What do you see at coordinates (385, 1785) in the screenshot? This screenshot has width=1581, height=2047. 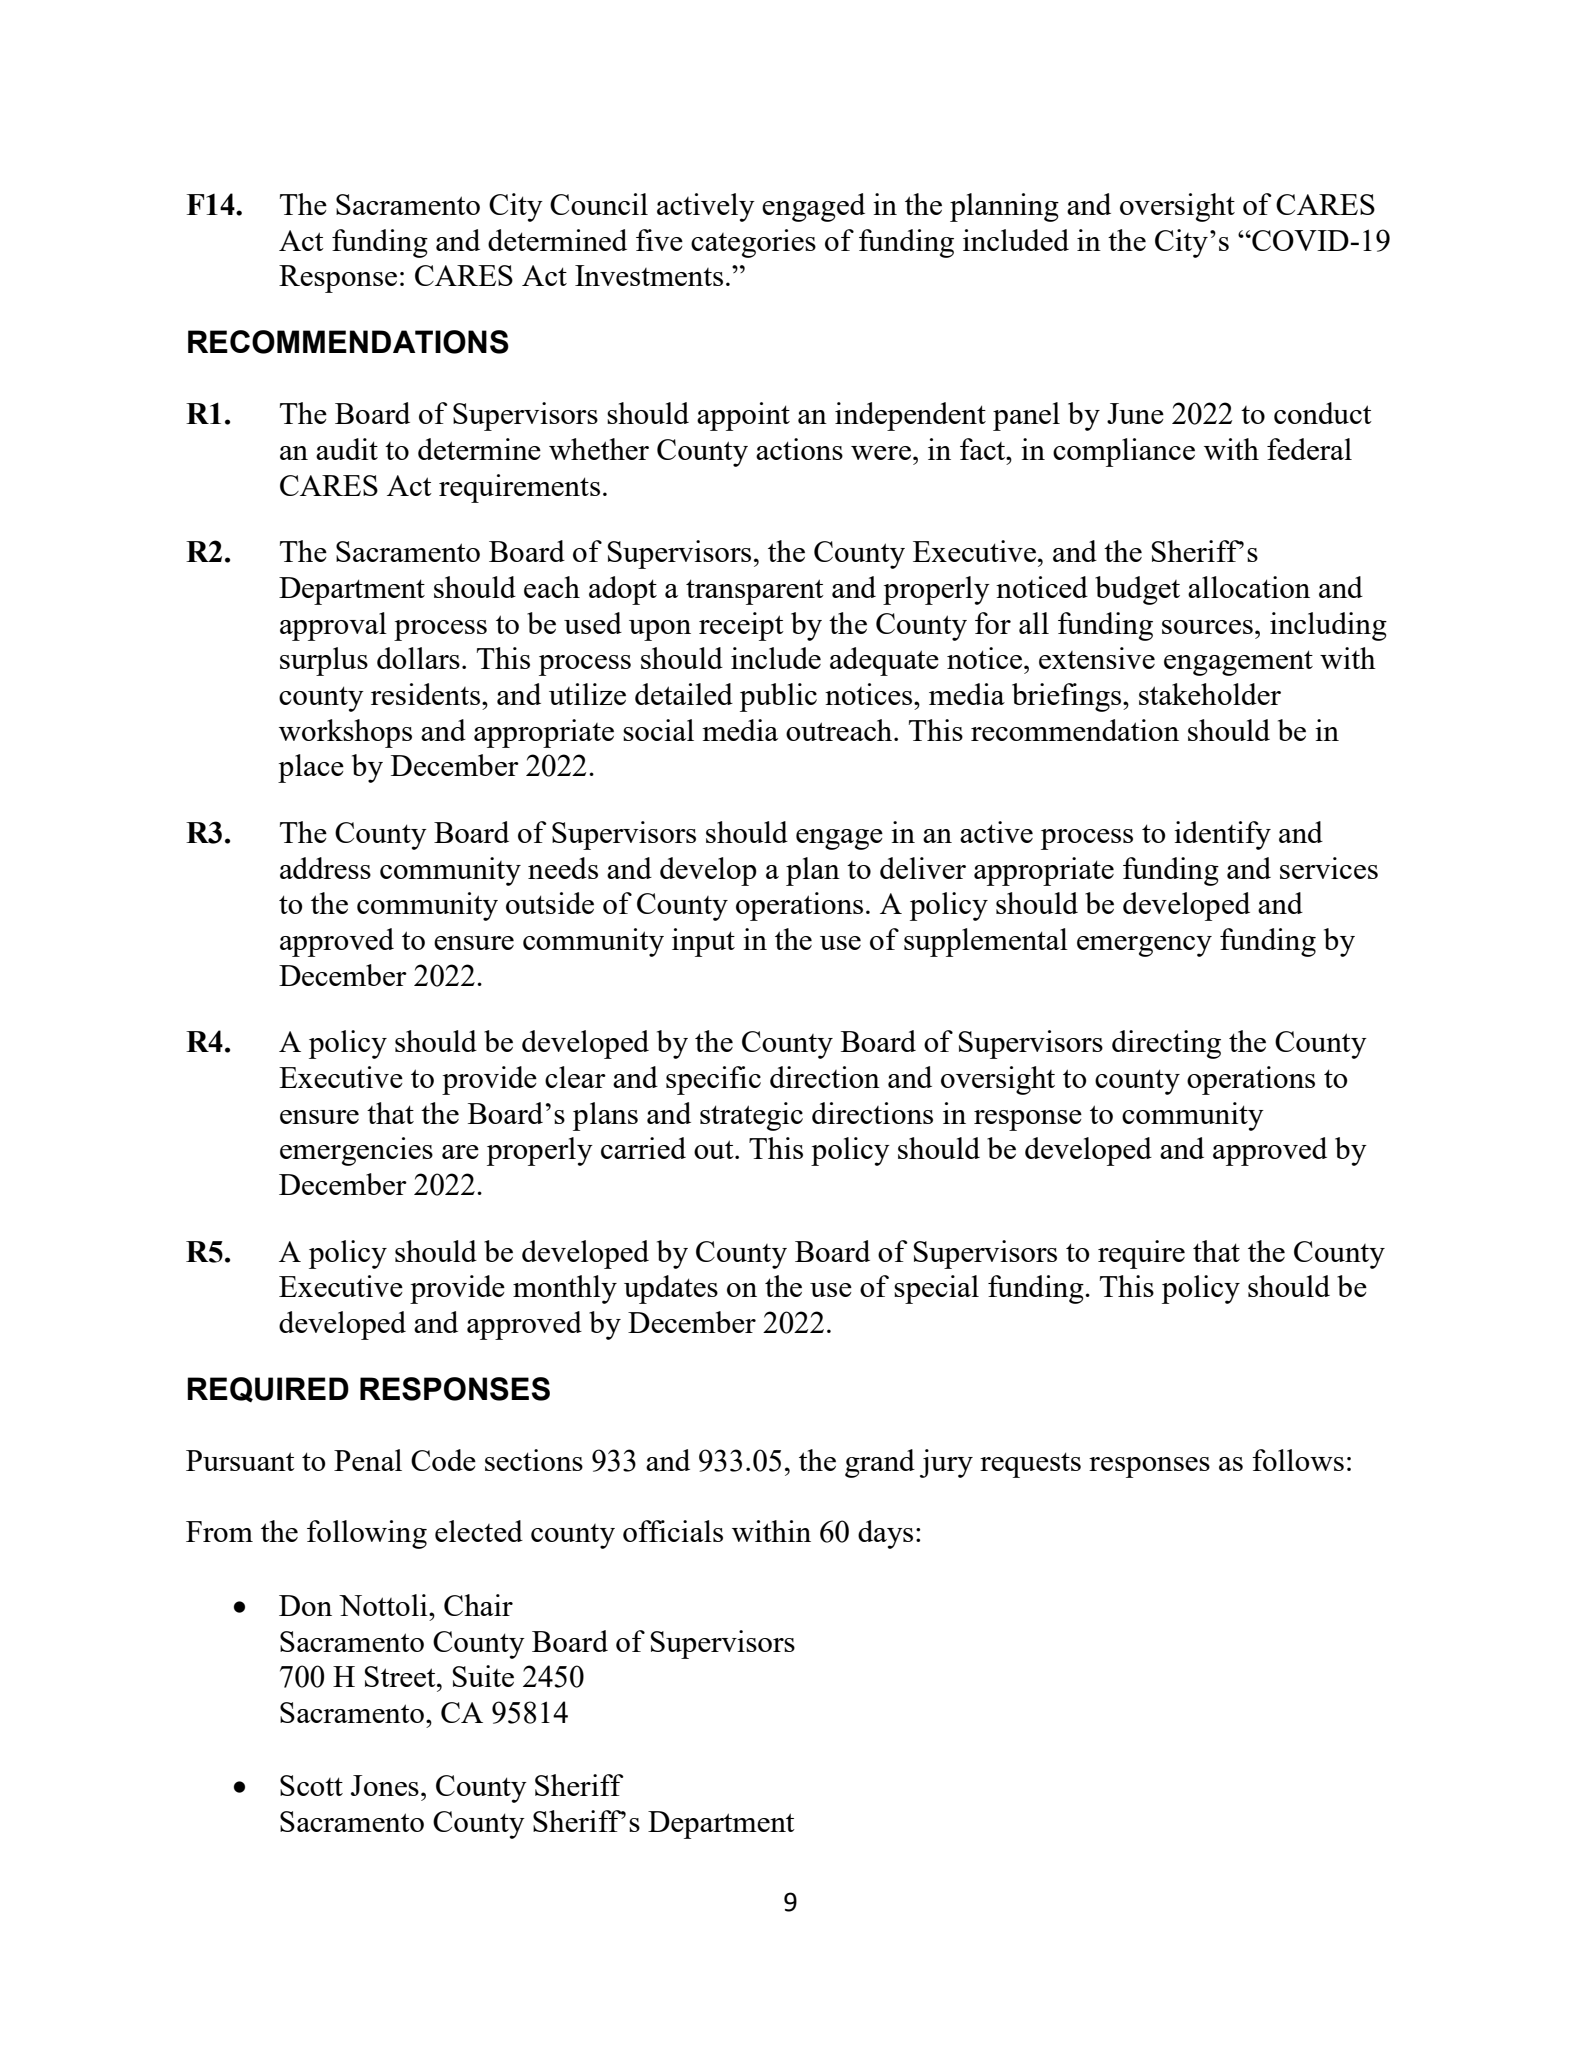 I see `Jones` at bounding box center [385, 1785].
